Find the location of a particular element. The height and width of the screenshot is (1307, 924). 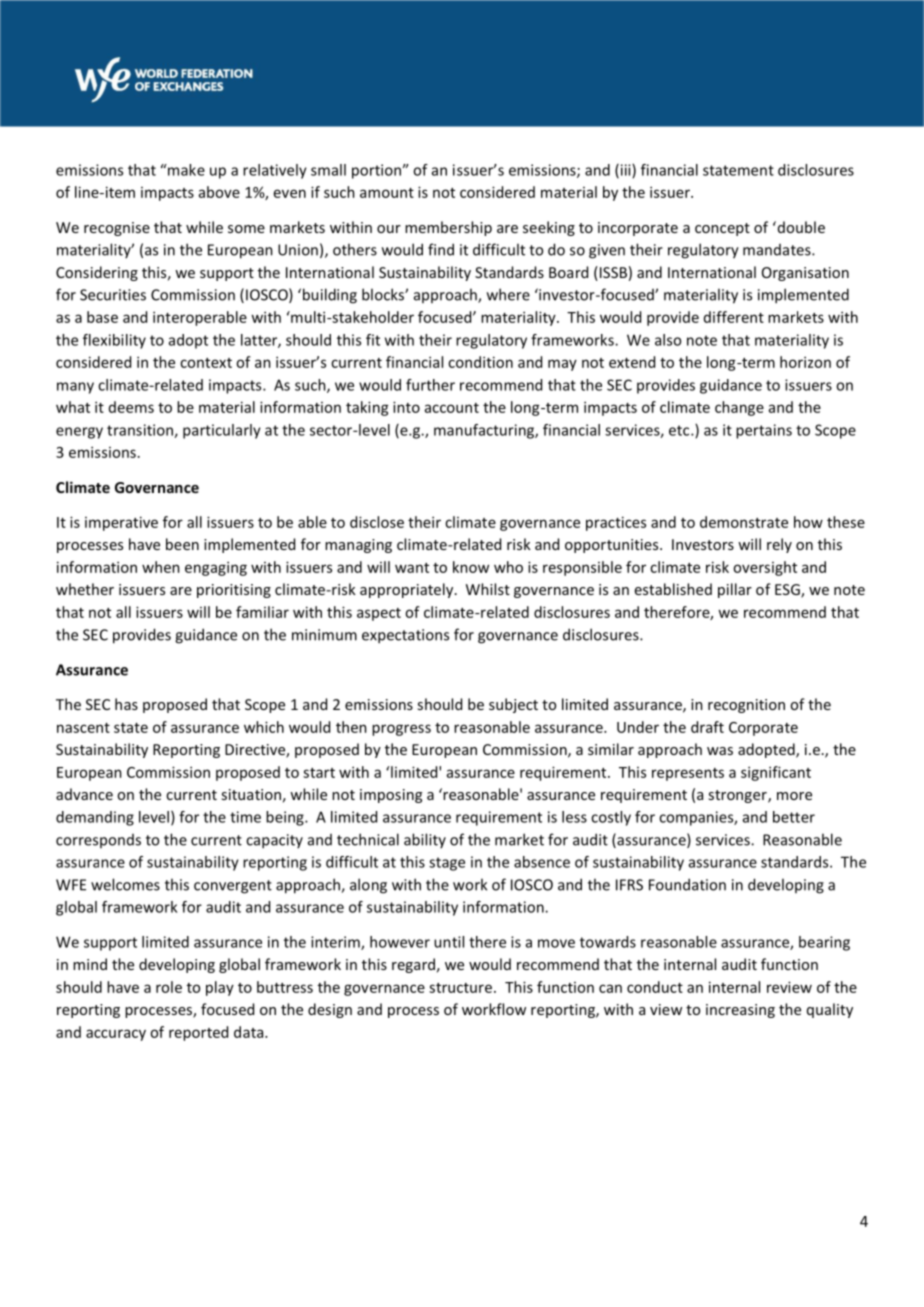

role is located at coordinates (169, 987).
